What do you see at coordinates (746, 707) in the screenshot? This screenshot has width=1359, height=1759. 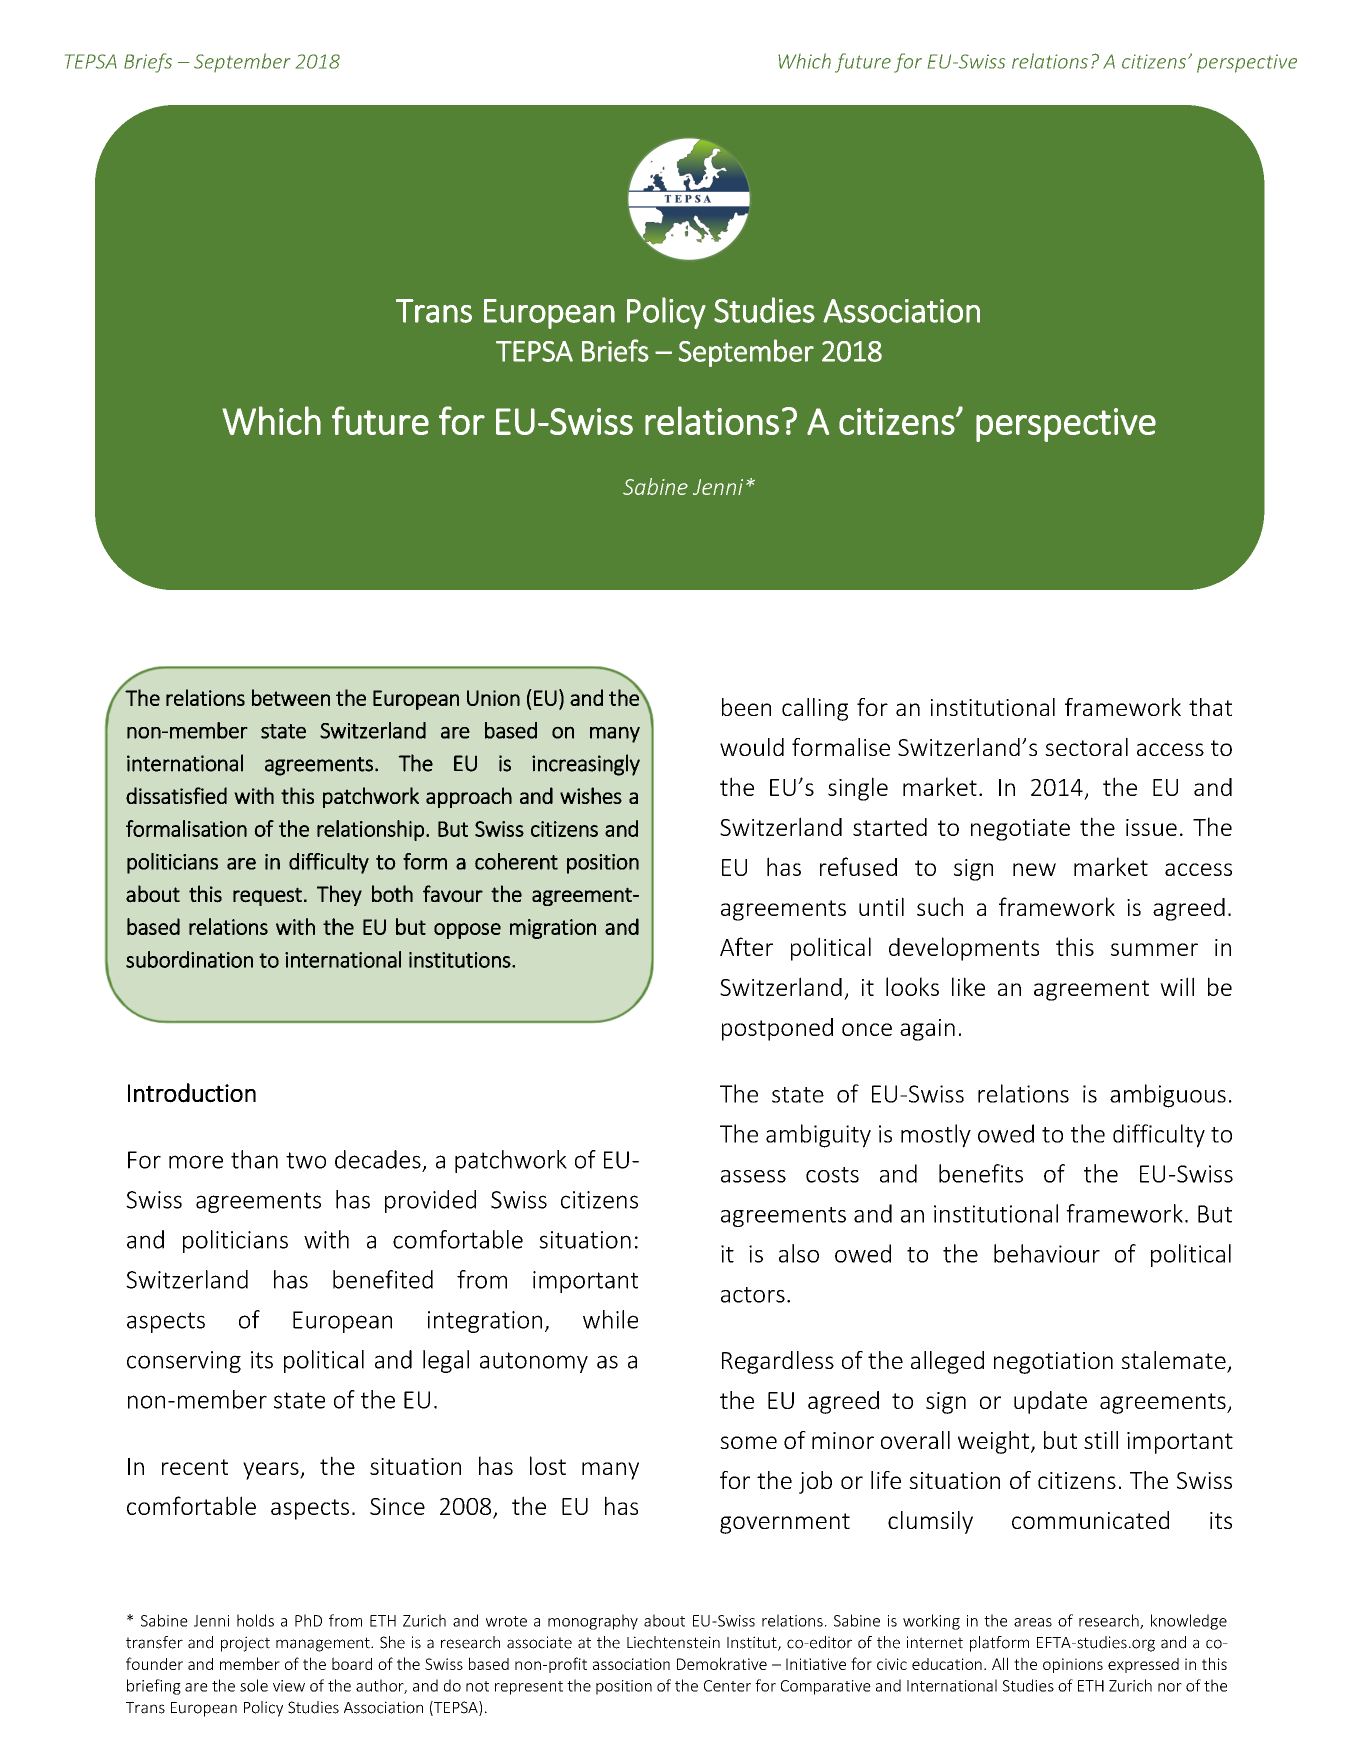 I see `been` at bounding box center [746, 707].
